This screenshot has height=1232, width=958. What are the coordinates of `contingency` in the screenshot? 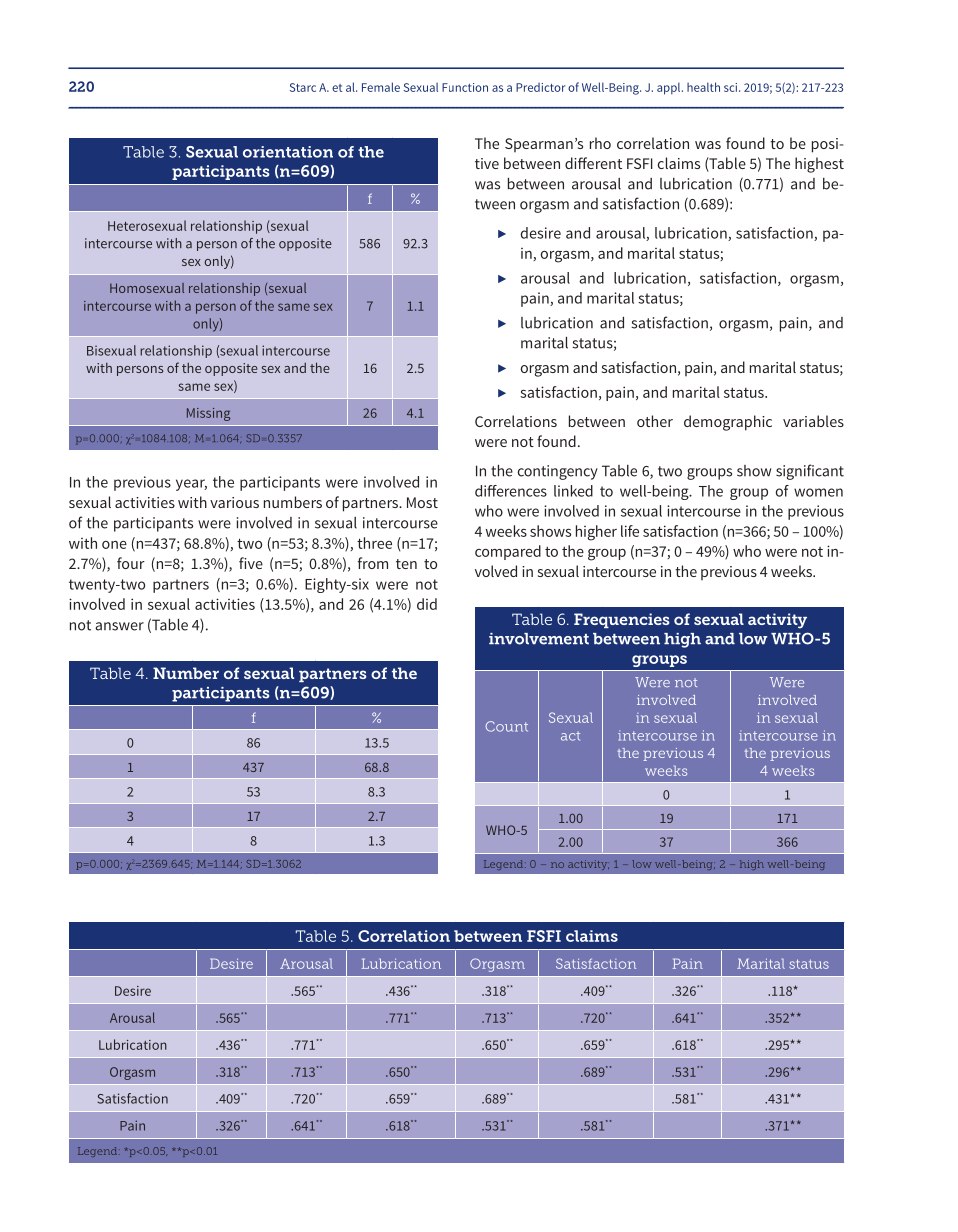 It's located at (557, 472).
